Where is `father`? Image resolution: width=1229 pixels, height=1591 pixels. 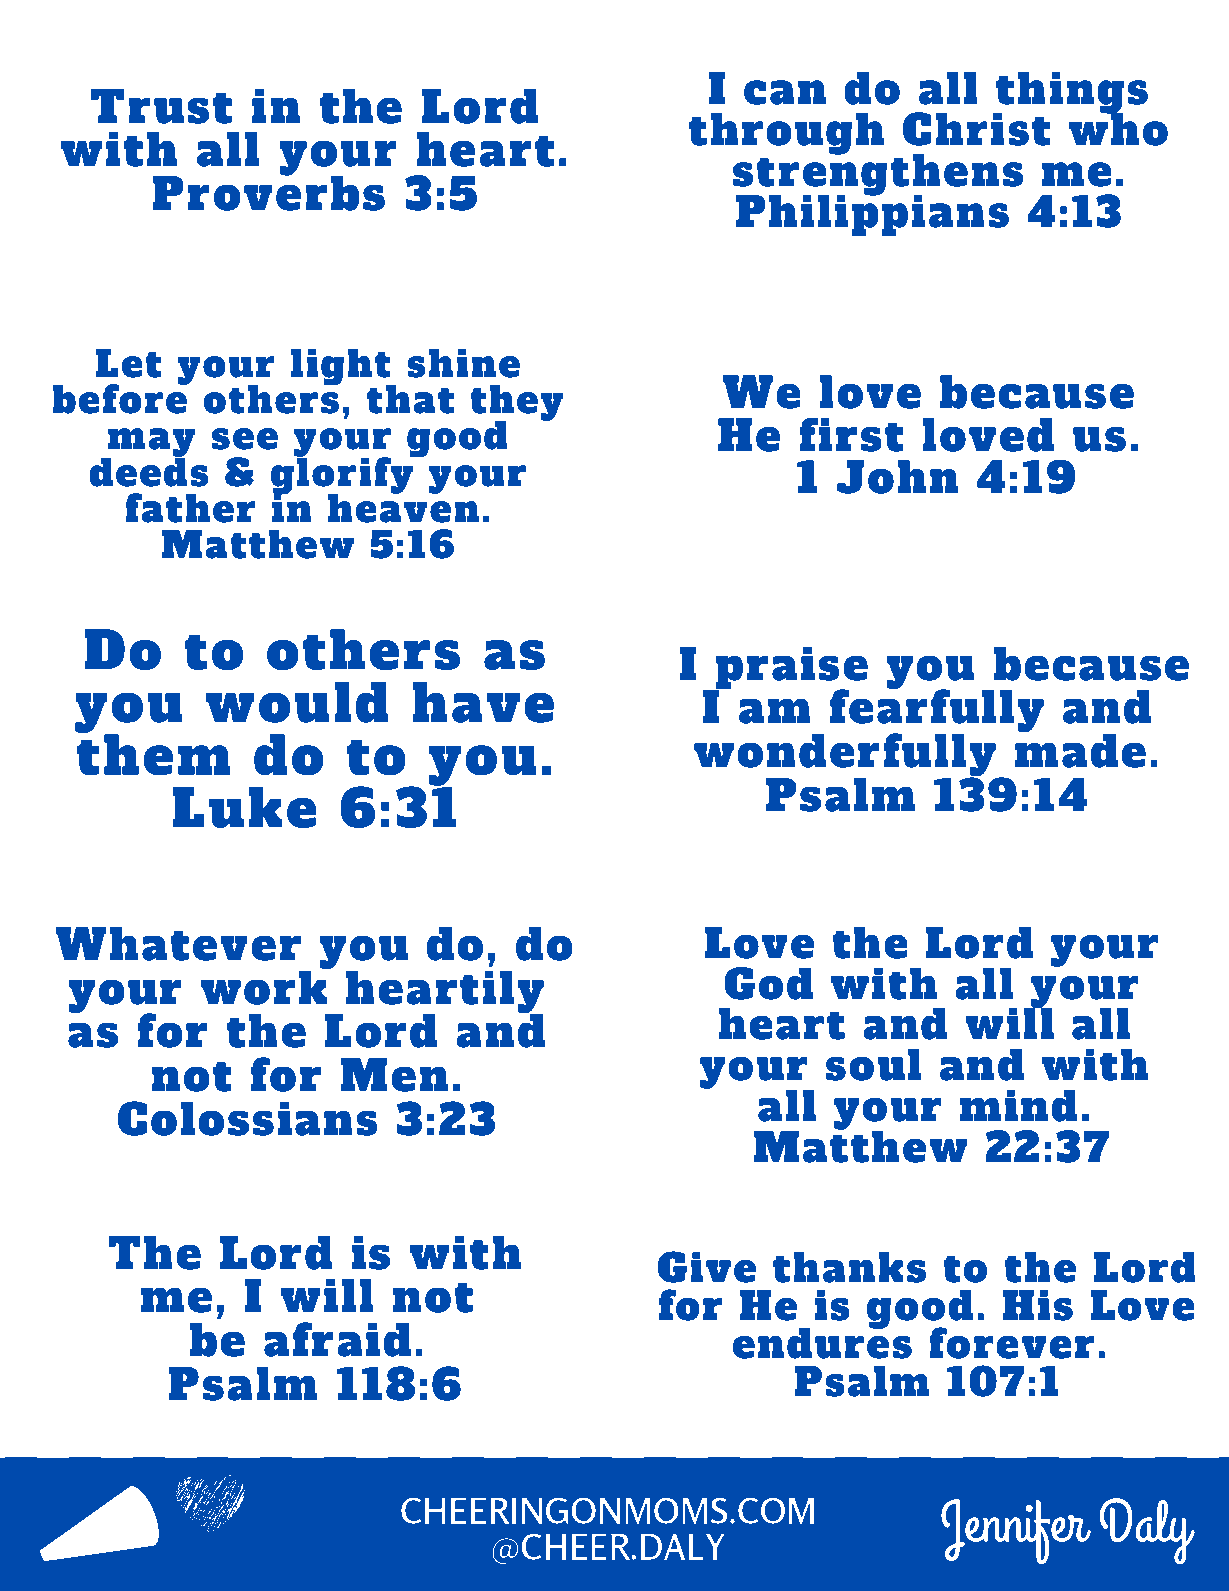 father is located at coordinates (190, 508).
